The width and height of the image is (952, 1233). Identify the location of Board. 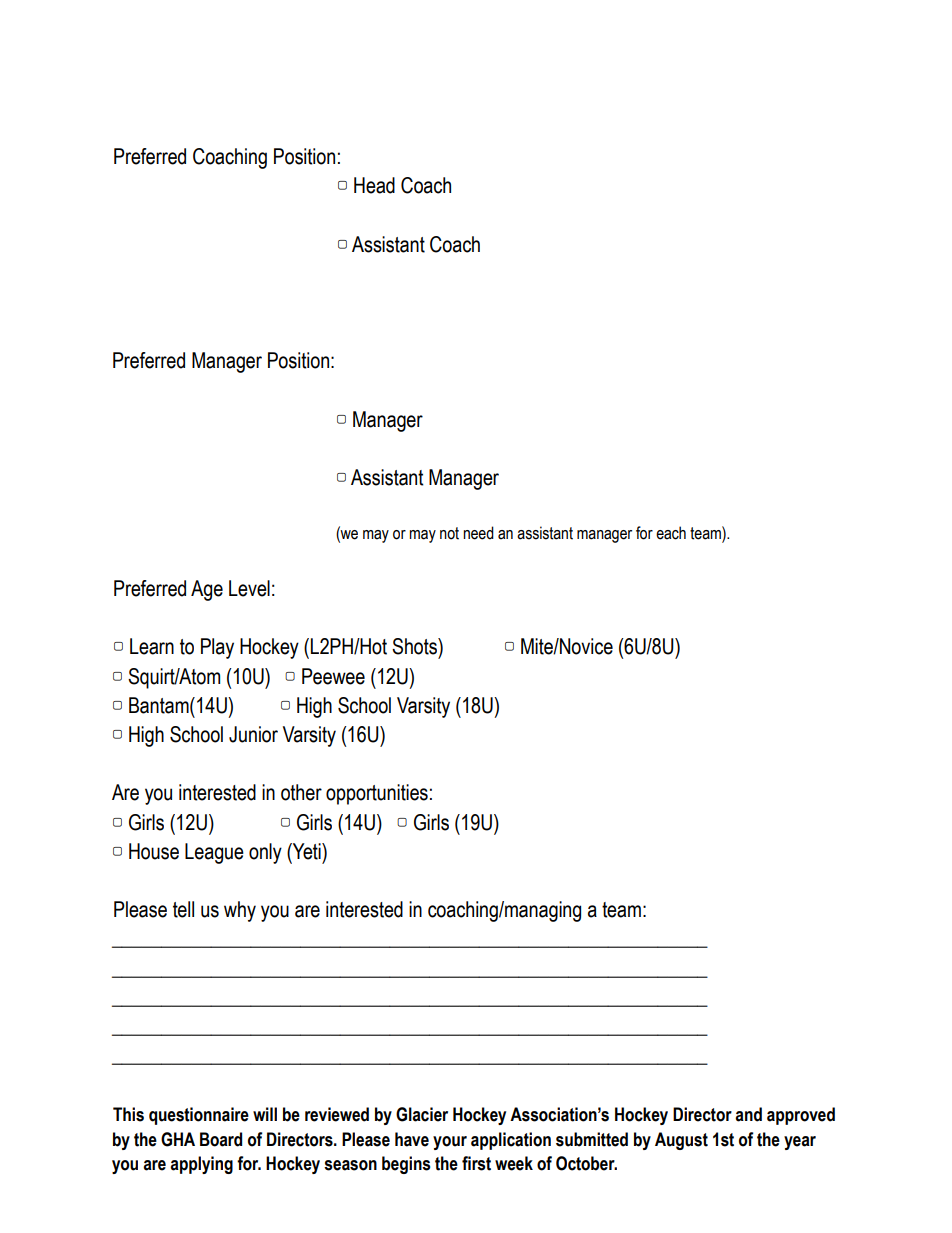
(221, 1139).
